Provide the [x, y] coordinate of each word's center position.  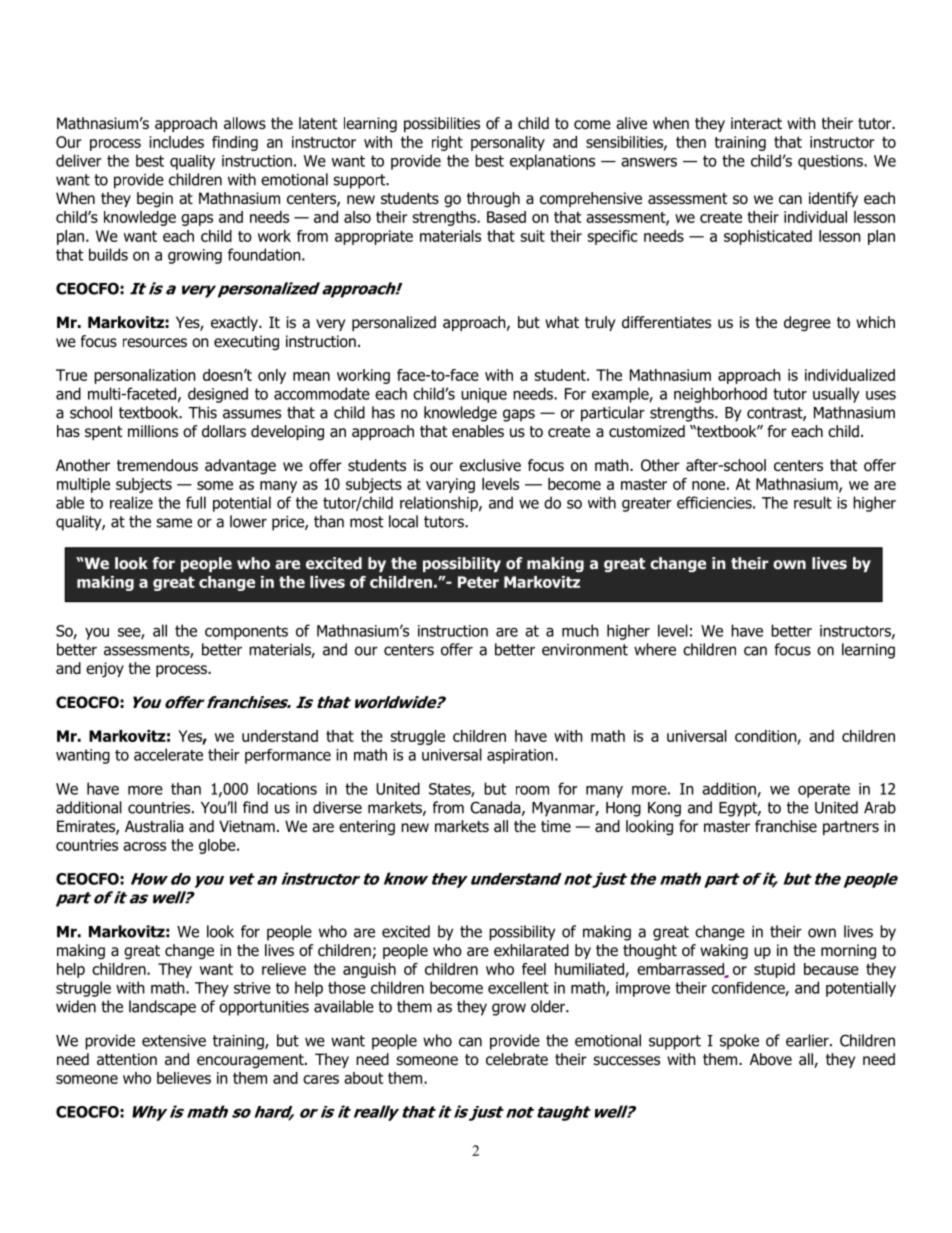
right [447, 143]
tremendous [157, 465]
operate [824, 790]
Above [771, 1059]
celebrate [517, 1059]
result [813, 502]
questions [831, 162]
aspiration [520, 756]
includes [176, 142]
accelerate [168, 754]
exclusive [490, 465]
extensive [174, 1041]
